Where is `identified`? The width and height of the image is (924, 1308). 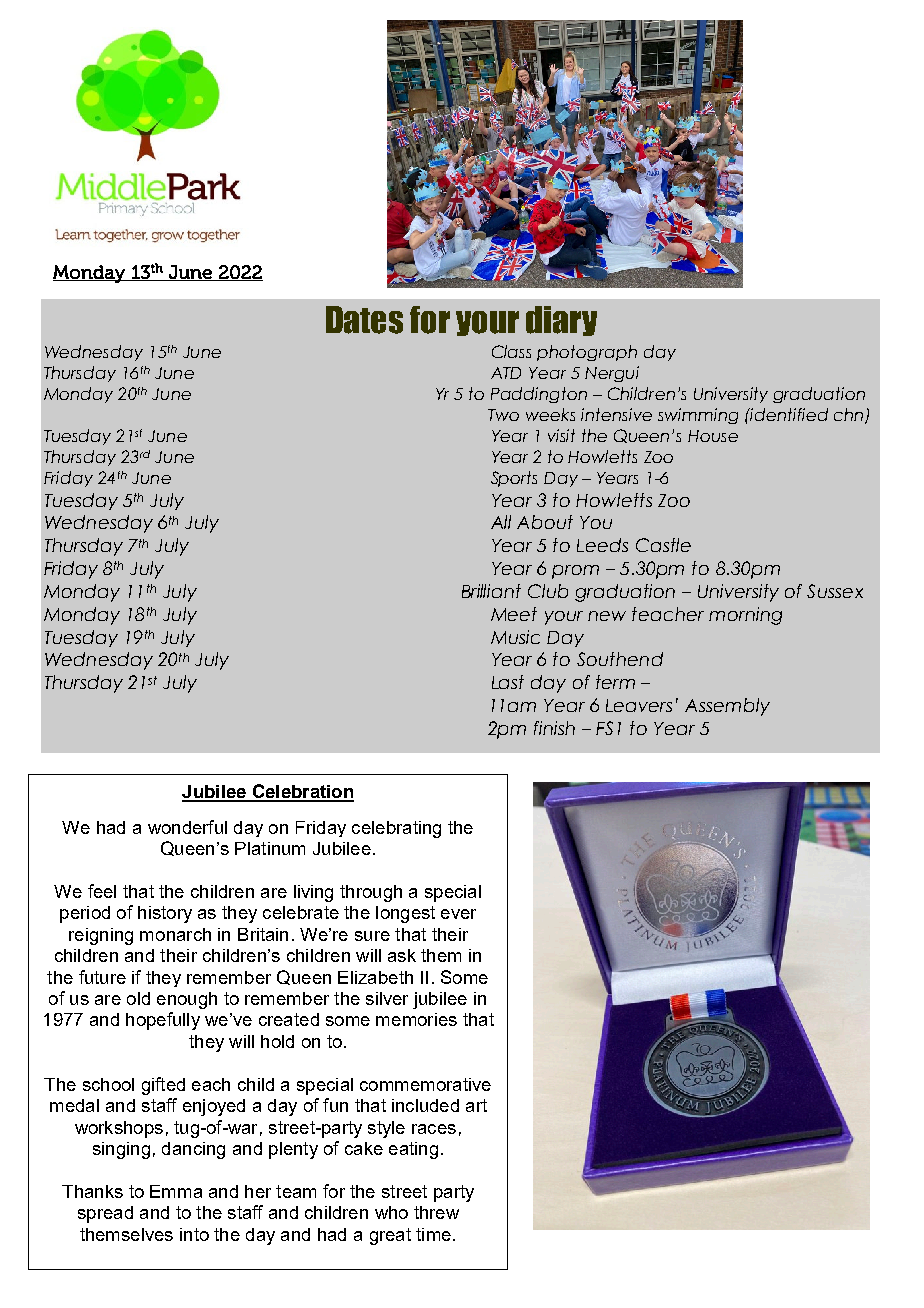 identified is located at coordinates (788, 414).
